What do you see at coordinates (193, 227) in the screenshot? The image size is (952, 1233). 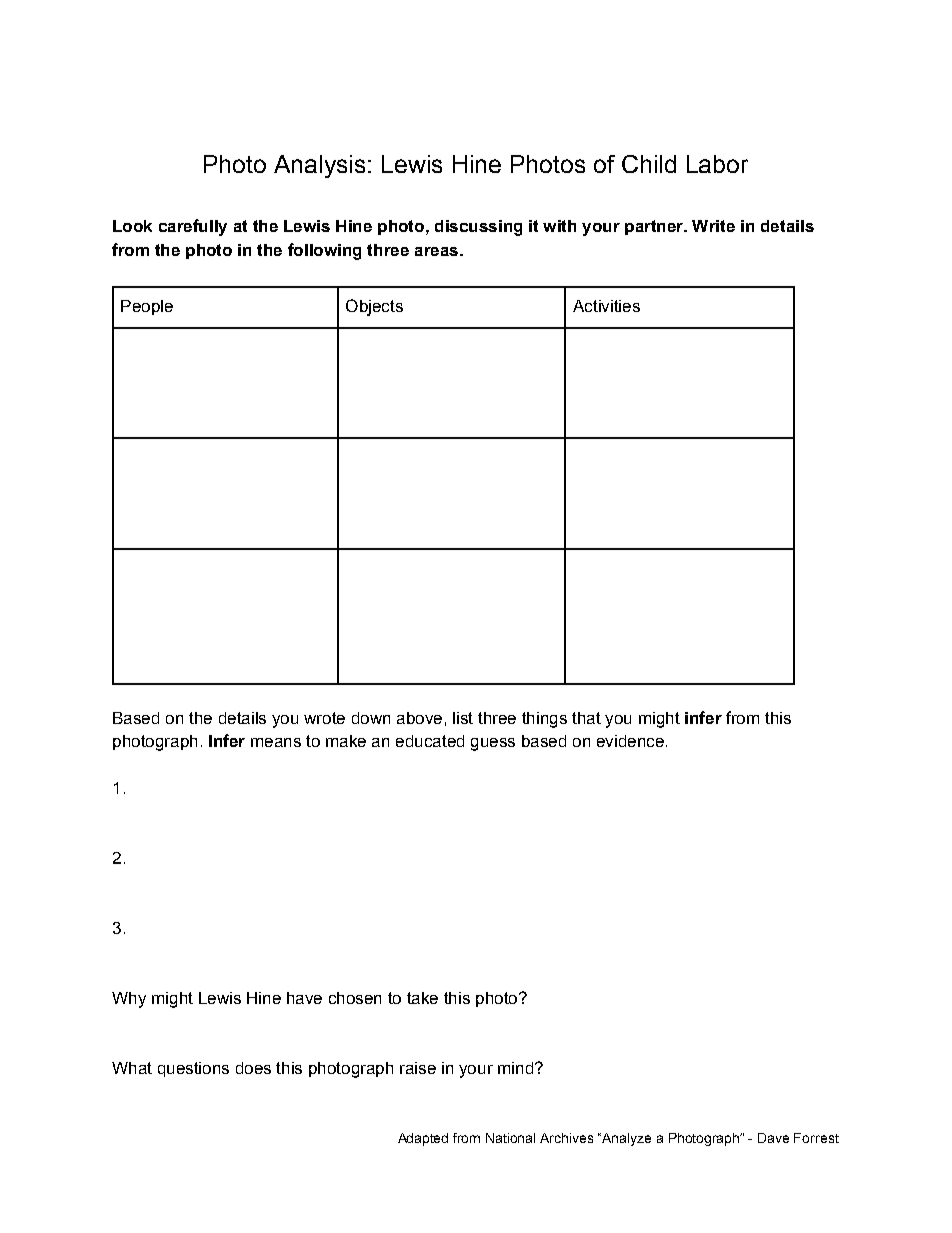 I see `carefully` at bounding box center [193, 227].
